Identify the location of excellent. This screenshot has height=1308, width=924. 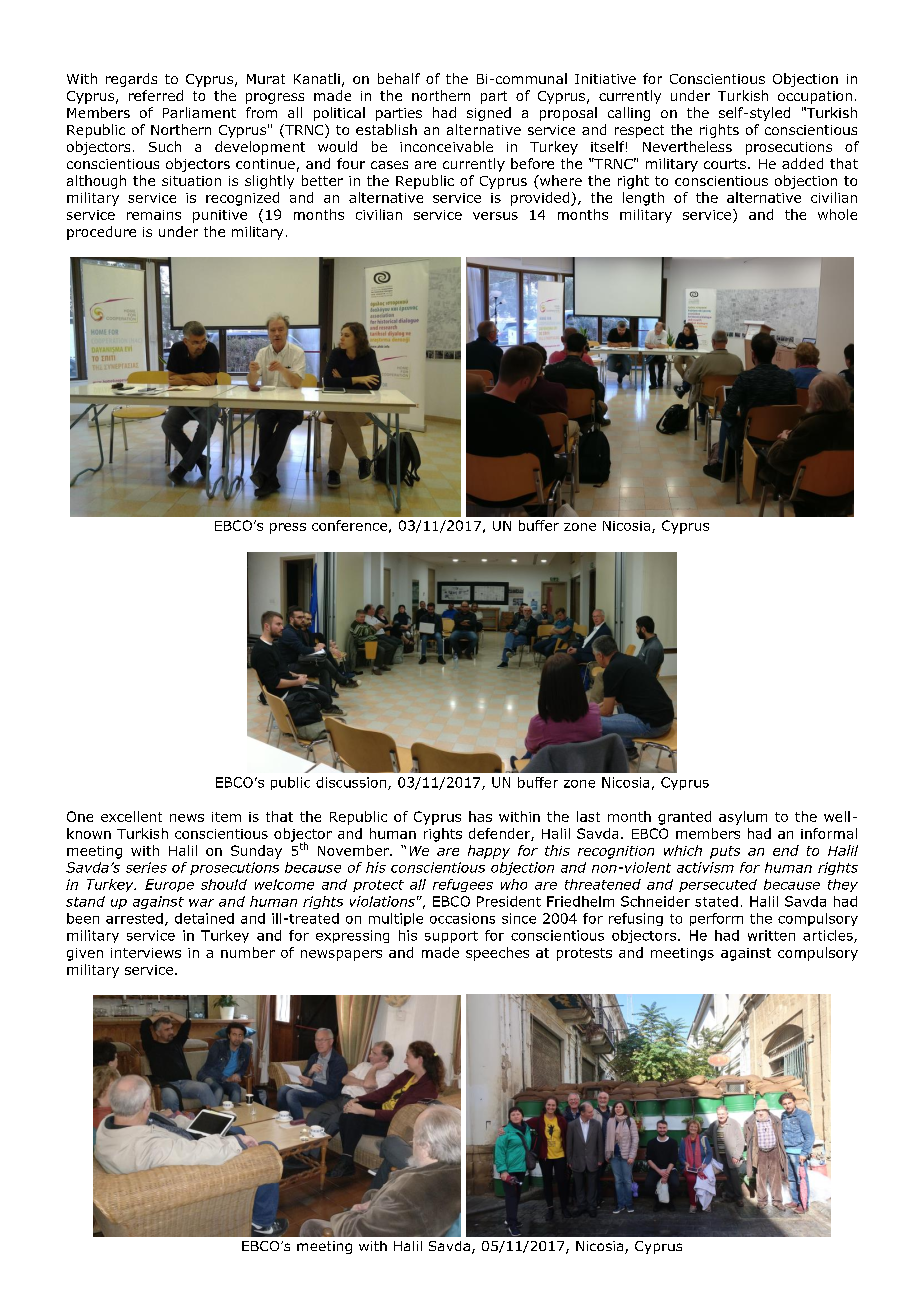
(131, 816).
